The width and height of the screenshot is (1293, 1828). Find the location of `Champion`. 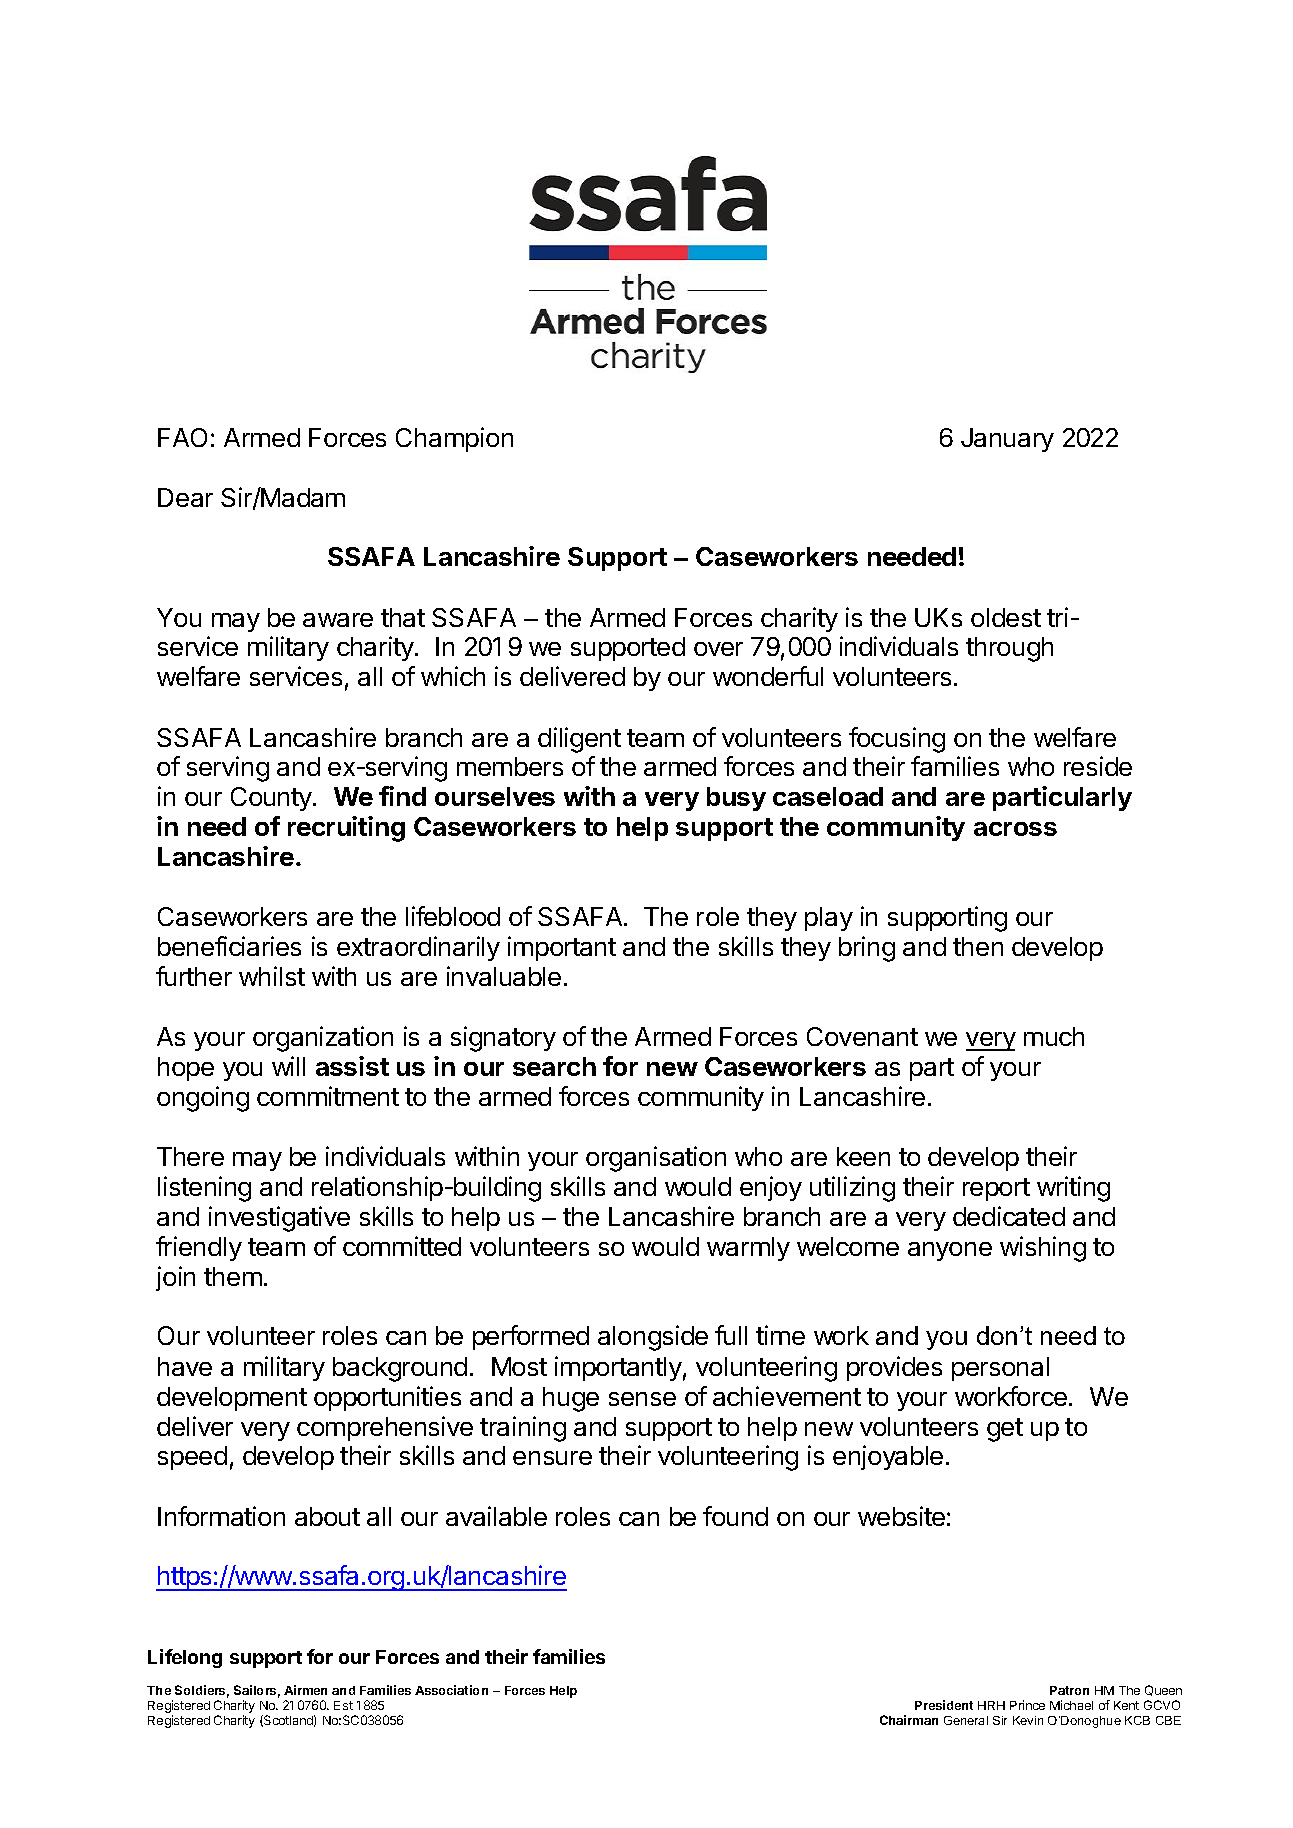

Champion is located at coordinates (454, 439).
